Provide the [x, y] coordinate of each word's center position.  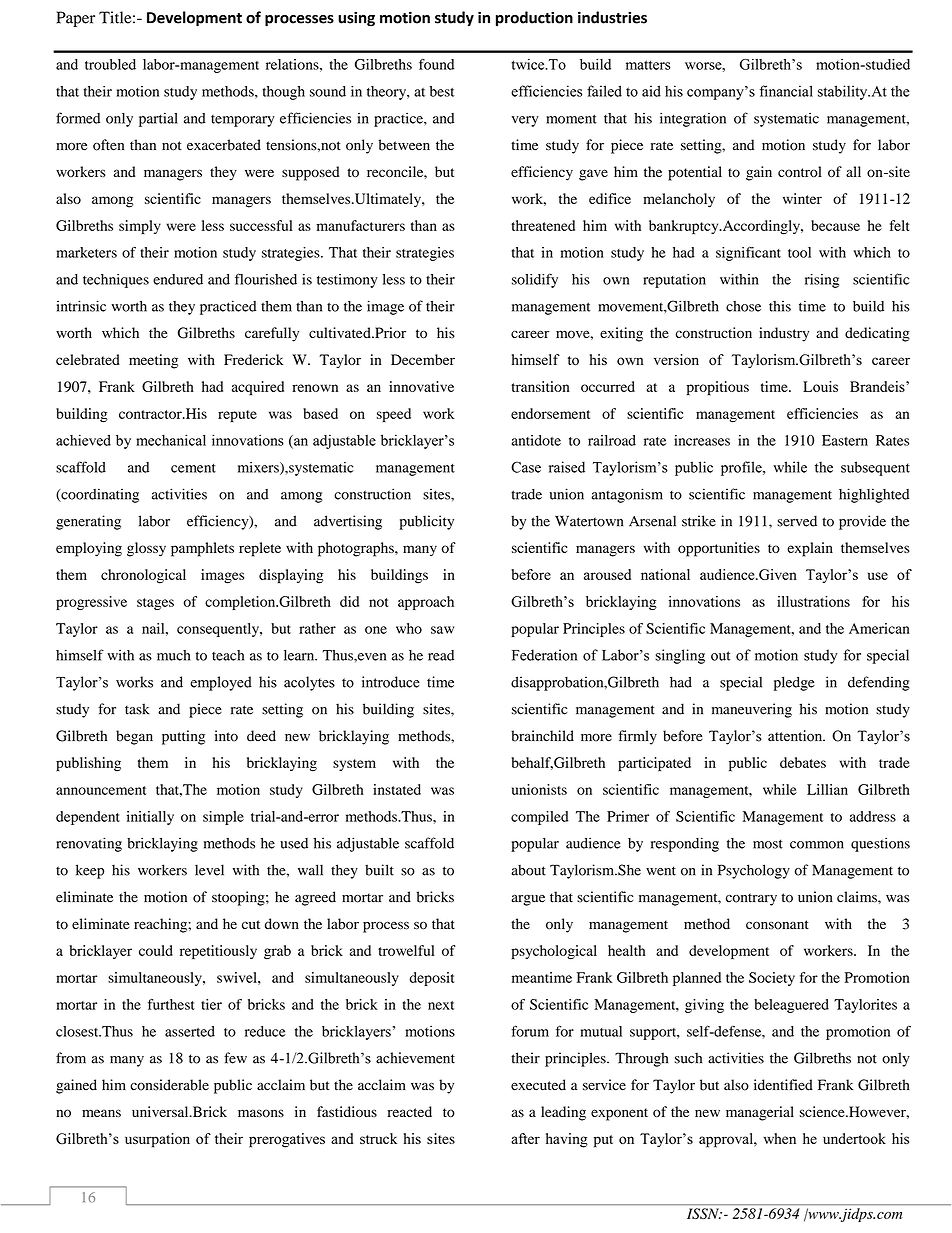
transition [540, 386]
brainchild [542, 736]
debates [803, 762]
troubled [110, 64]
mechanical [171, 440]
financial [786, 91]
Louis [820, 386]
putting [183, 737]
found [436, 64]
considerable [169, 1085]
